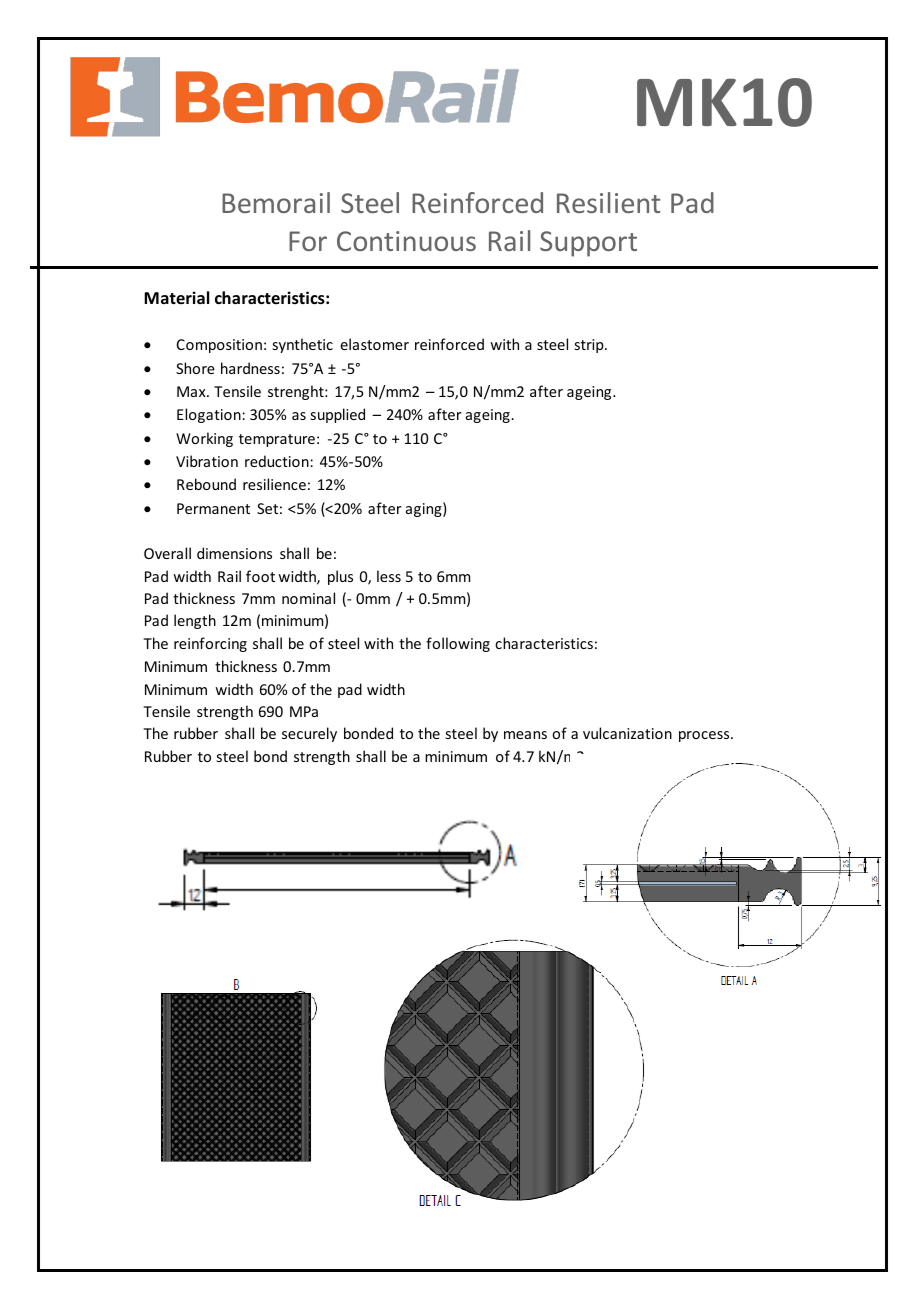 The height and width of the page is (1308, 924). I want to click on securely, so click(309, 734).
